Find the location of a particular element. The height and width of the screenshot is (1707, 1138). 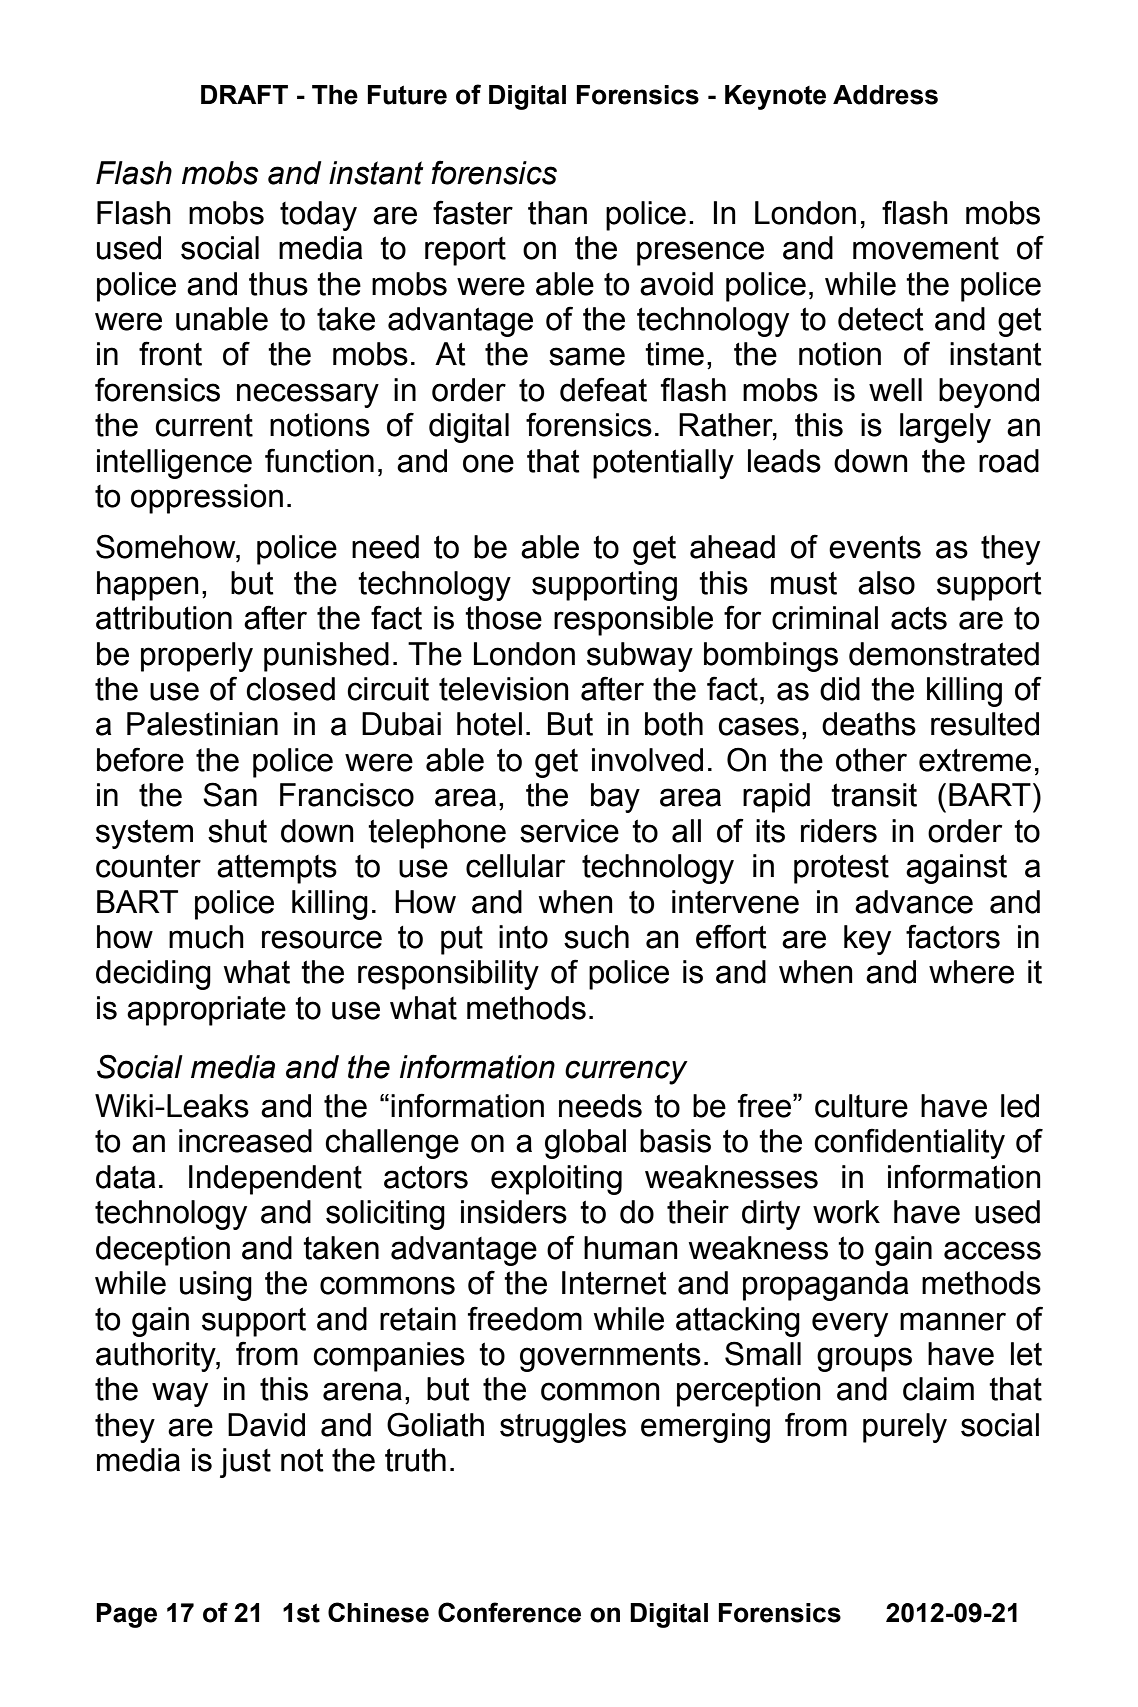

than is located at coordinates (557, 213).
